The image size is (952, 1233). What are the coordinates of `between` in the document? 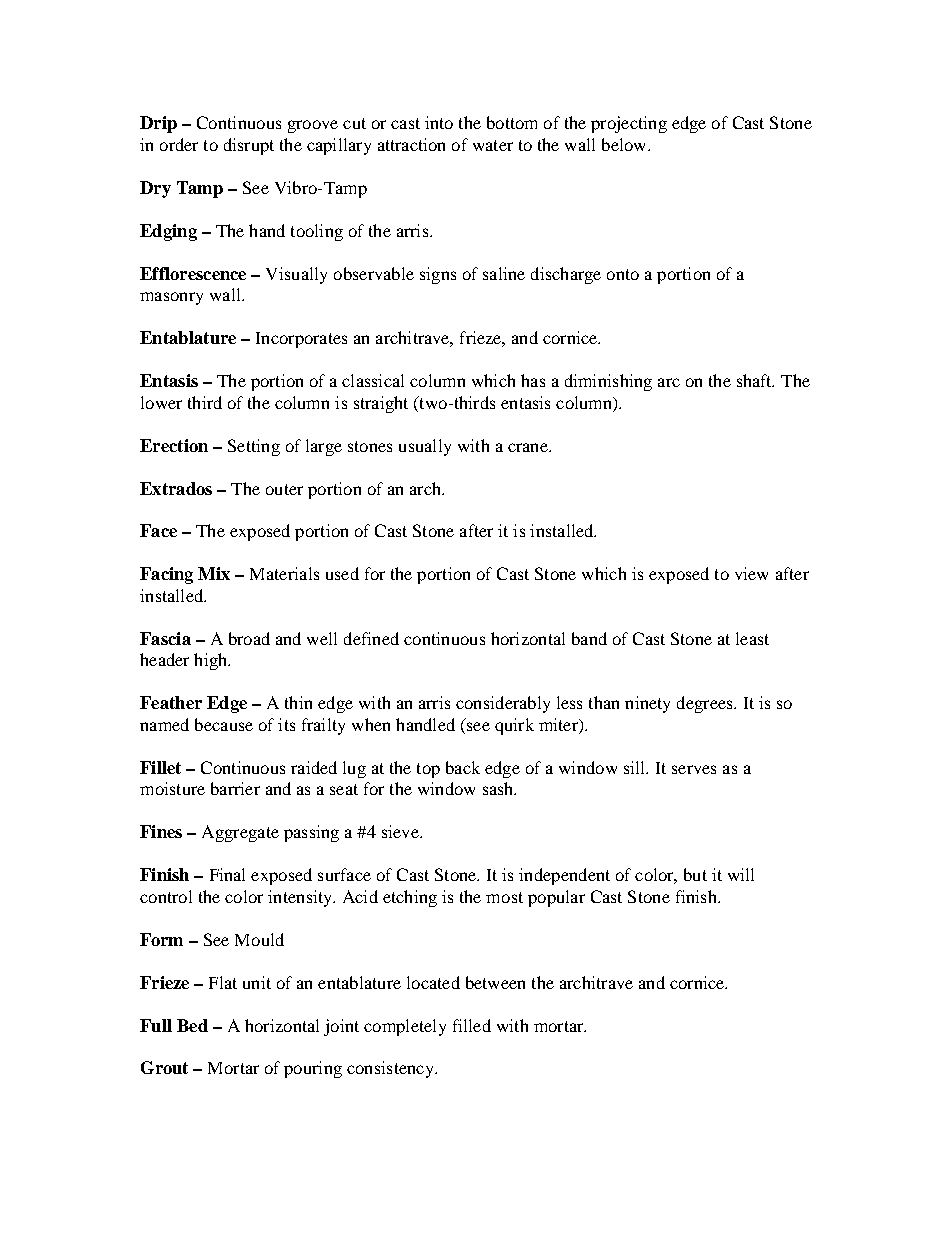 It's located at (495, 982).
